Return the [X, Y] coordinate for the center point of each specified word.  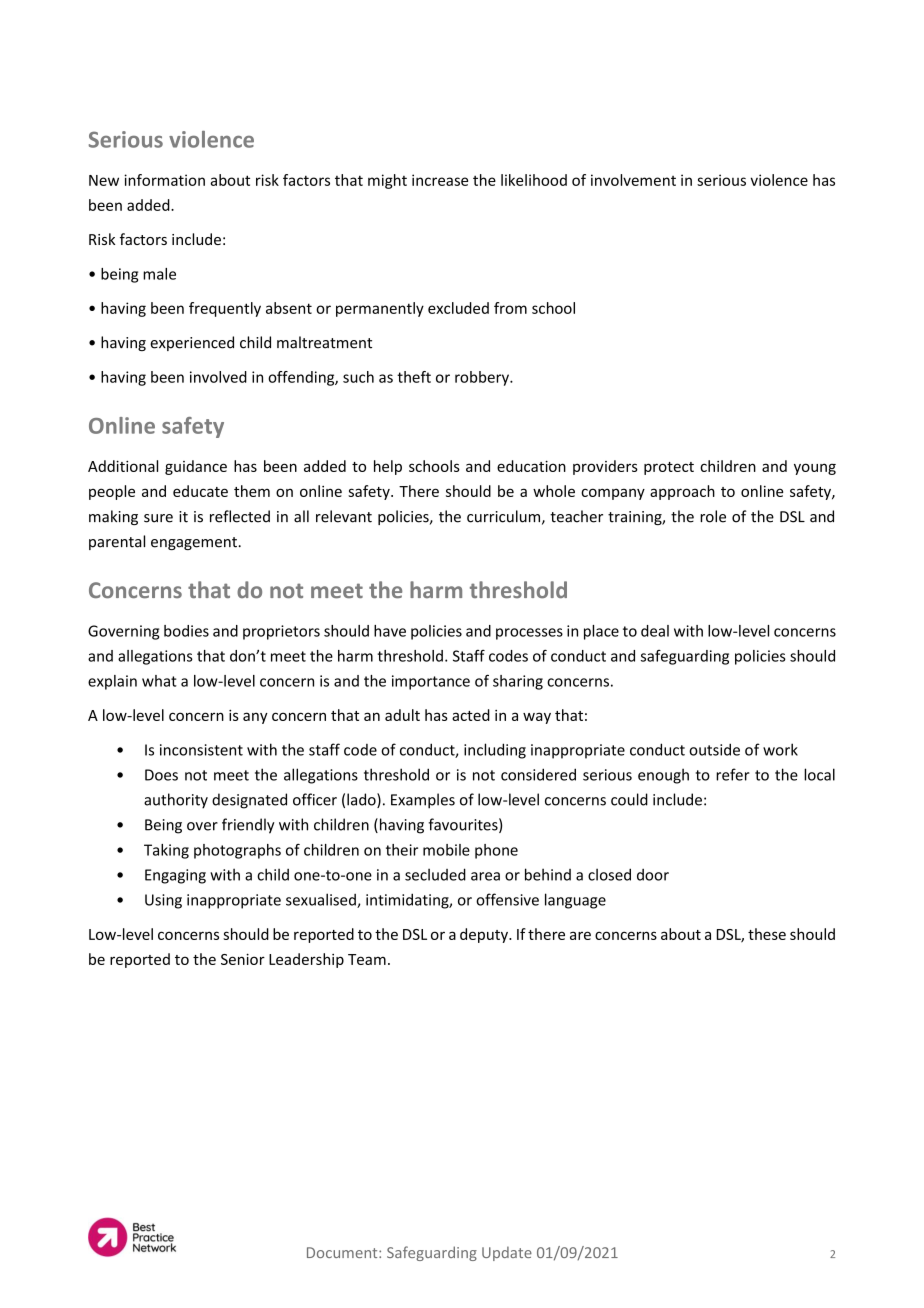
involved [218, 377]
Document [343, 1252]
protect [669, 468]
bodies [186, 631]
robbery [483, 378]
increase [440, 180]
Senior [243, 959]
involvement [633, 180]
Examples [423, 801]
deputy [485, 935]
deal [655, 631]
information [164, 180]
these [767, 934]
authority [176, 801]
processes [529, 634]
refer [733, 774]
